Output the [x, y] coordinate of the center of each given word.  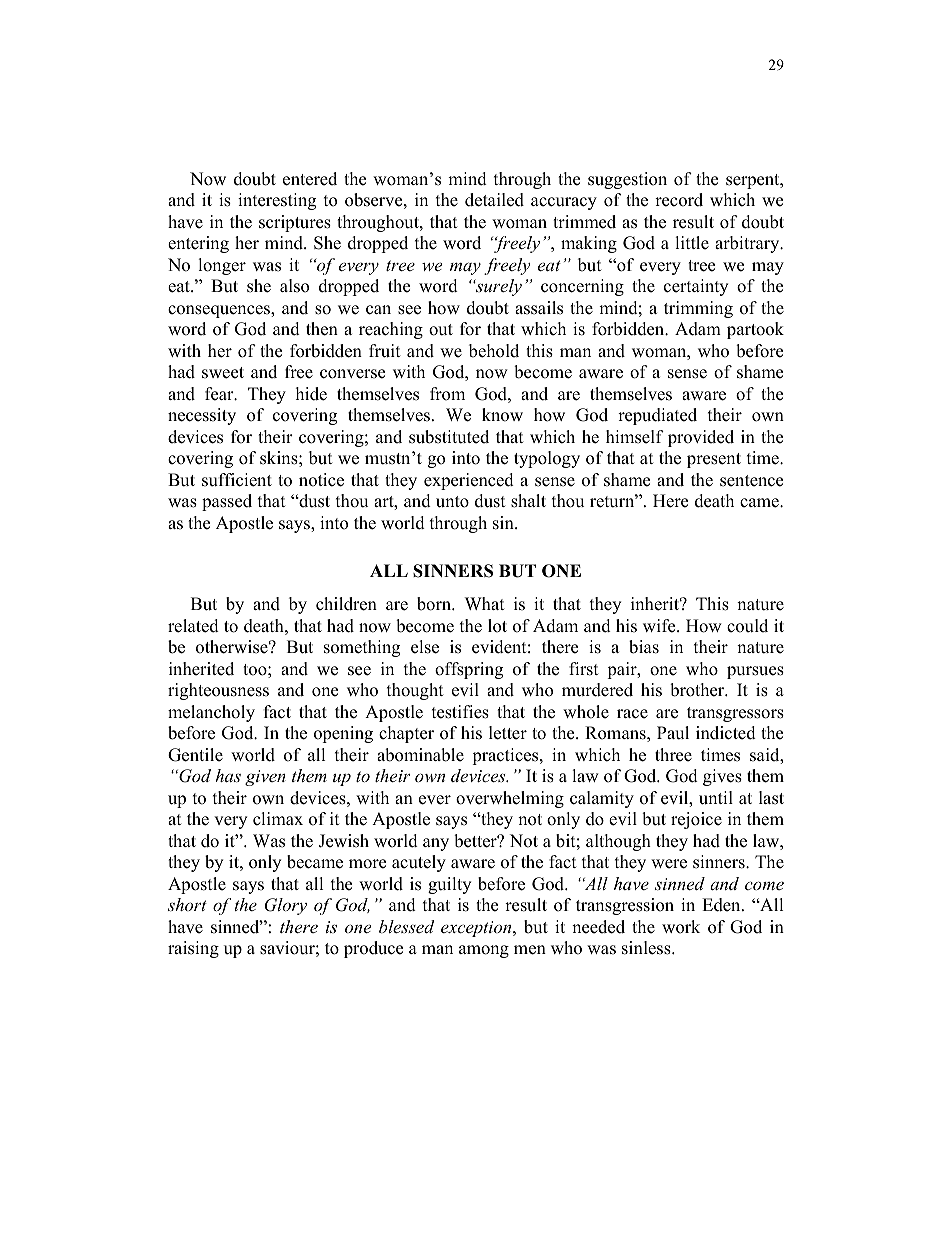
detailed [494, 200]
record [679, 200]
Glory [286, 906]
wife [660, 626]
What [485, 603]
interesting [277, 201]
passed [227, 502]
